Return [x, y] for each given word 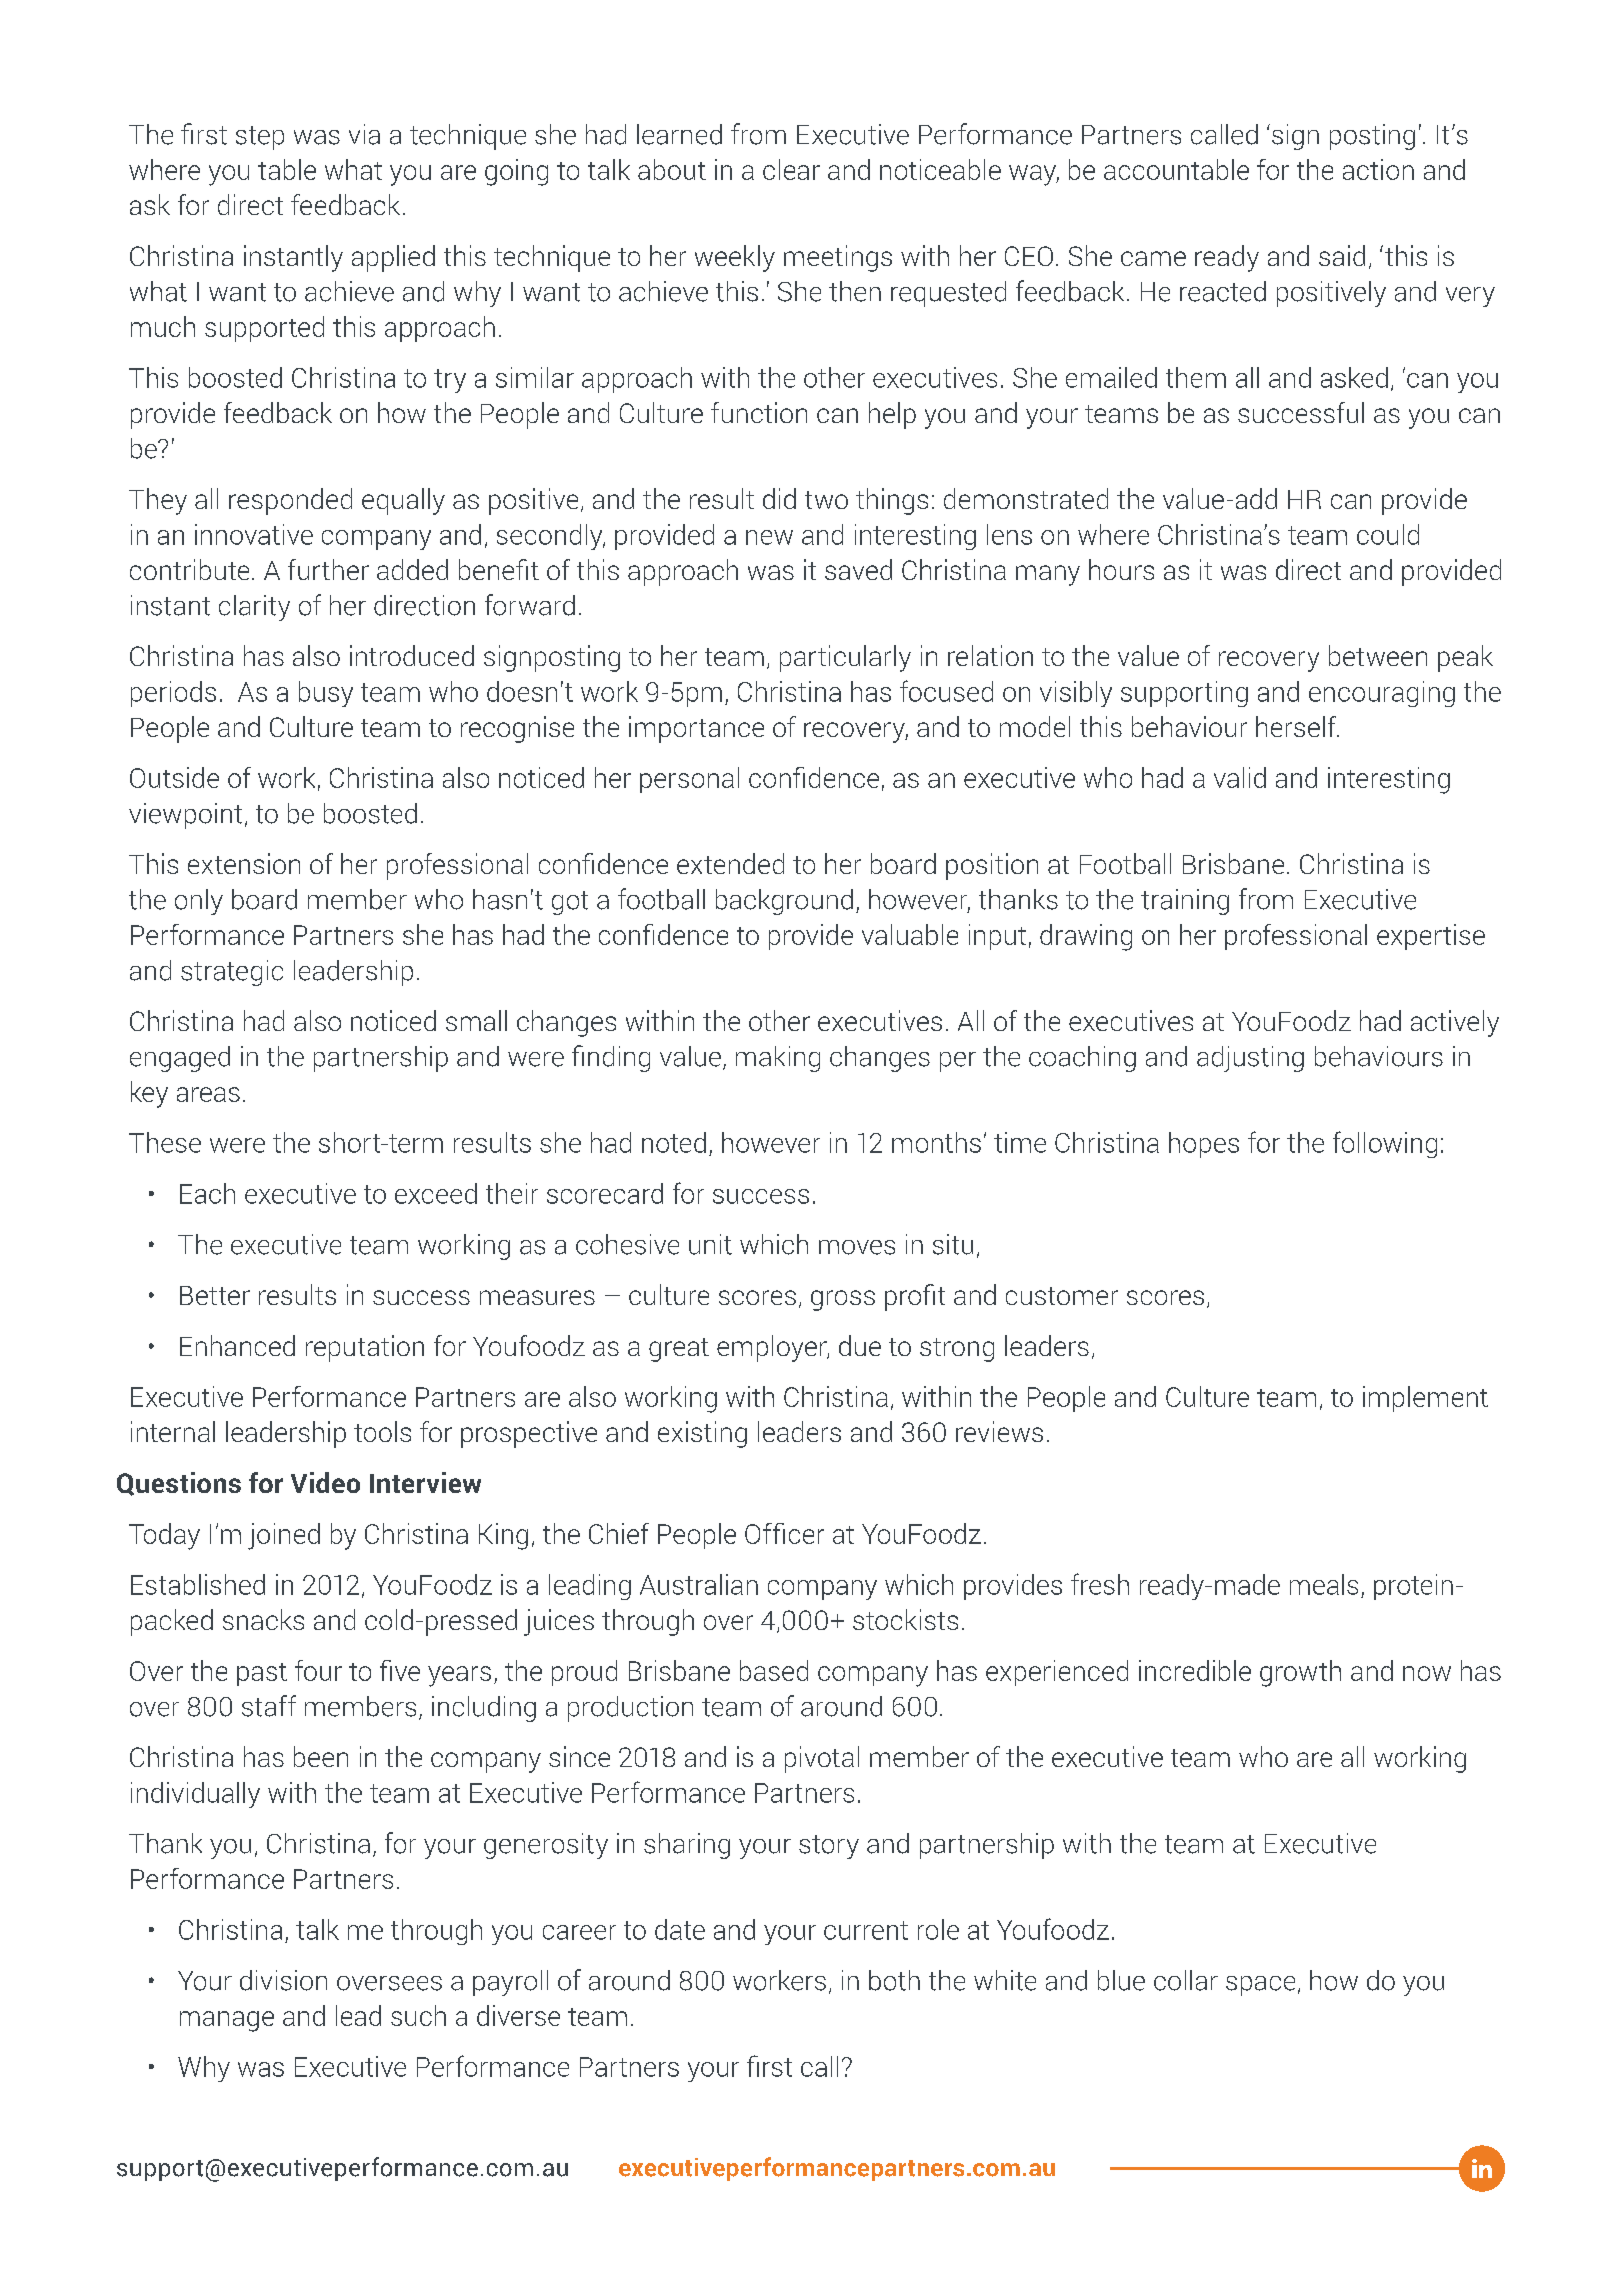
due [860, 1345]
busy [326, 694]
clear [791, 169]
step [260, 138]
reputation [365, 1348]
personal [689, 780]
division [283, 1980]
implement [1425, 1399]
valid [1240, 777]
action [1378, 169]
